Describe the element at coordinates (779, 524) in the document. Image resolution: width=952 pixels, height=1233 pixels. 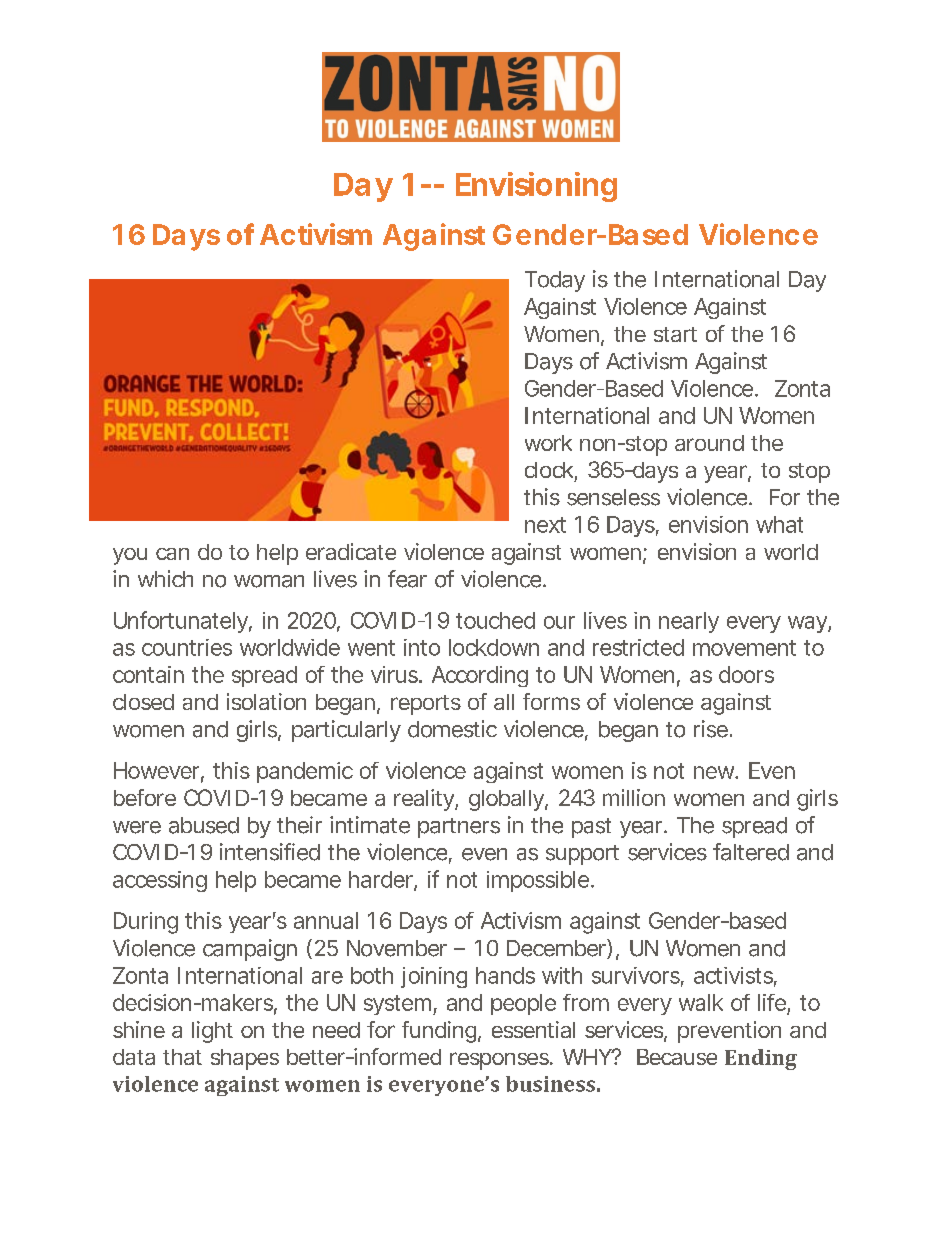
I see `what` at that location.
